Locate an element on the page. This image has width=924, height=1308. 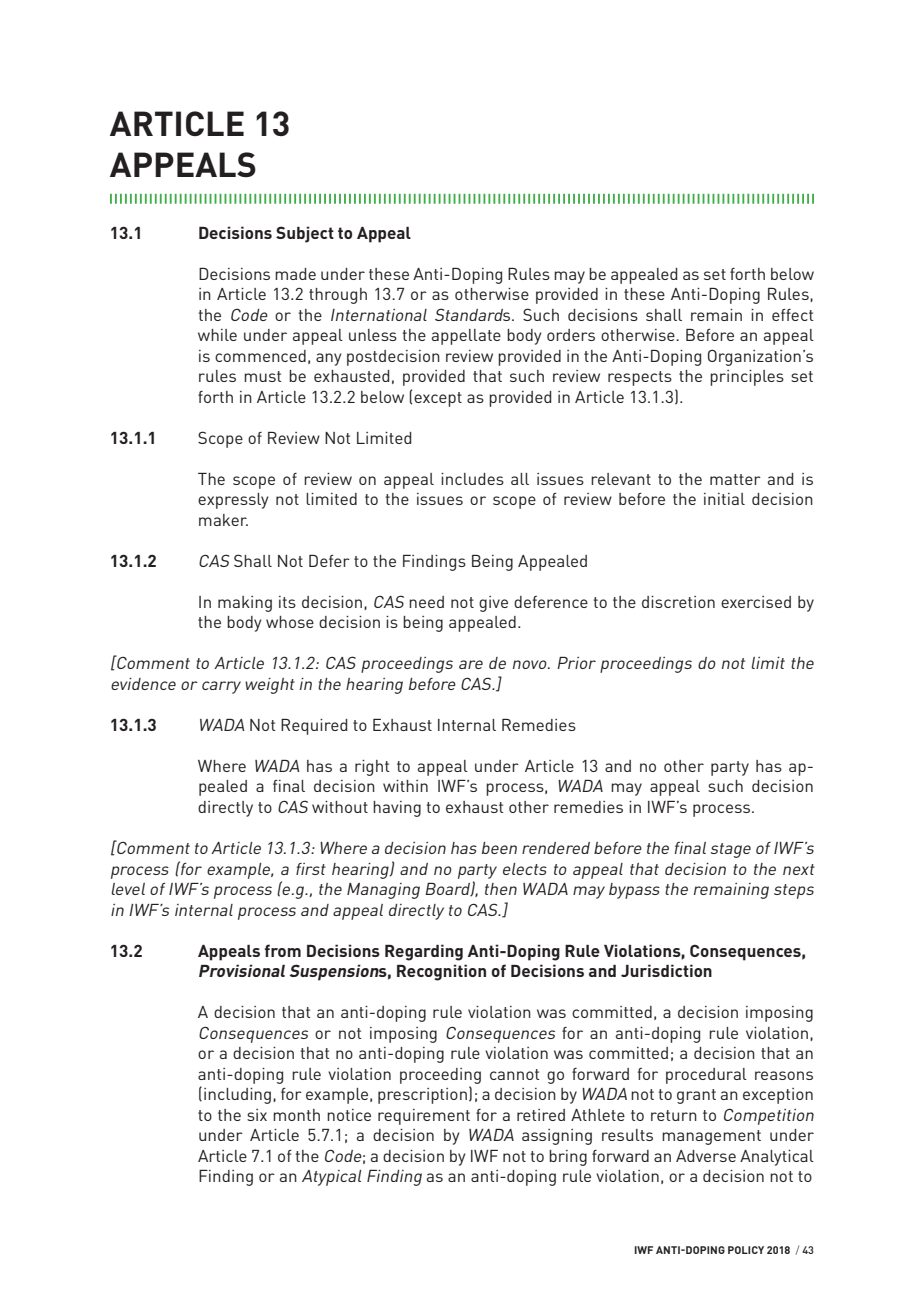
exercised is located at coordinates (756, 602).
